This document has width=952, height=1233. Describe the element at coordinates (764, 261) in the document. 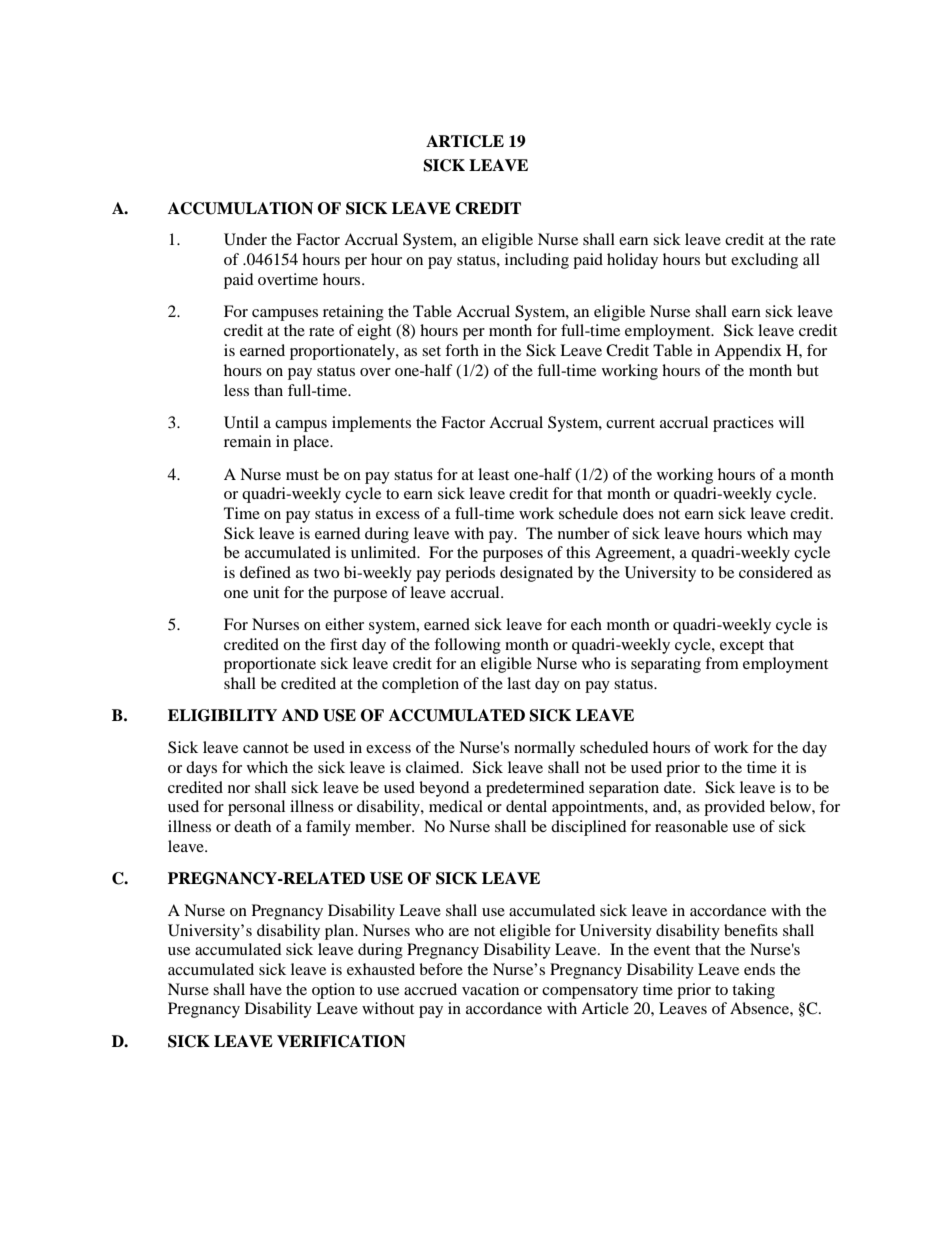

I see `excluding` at that location.
